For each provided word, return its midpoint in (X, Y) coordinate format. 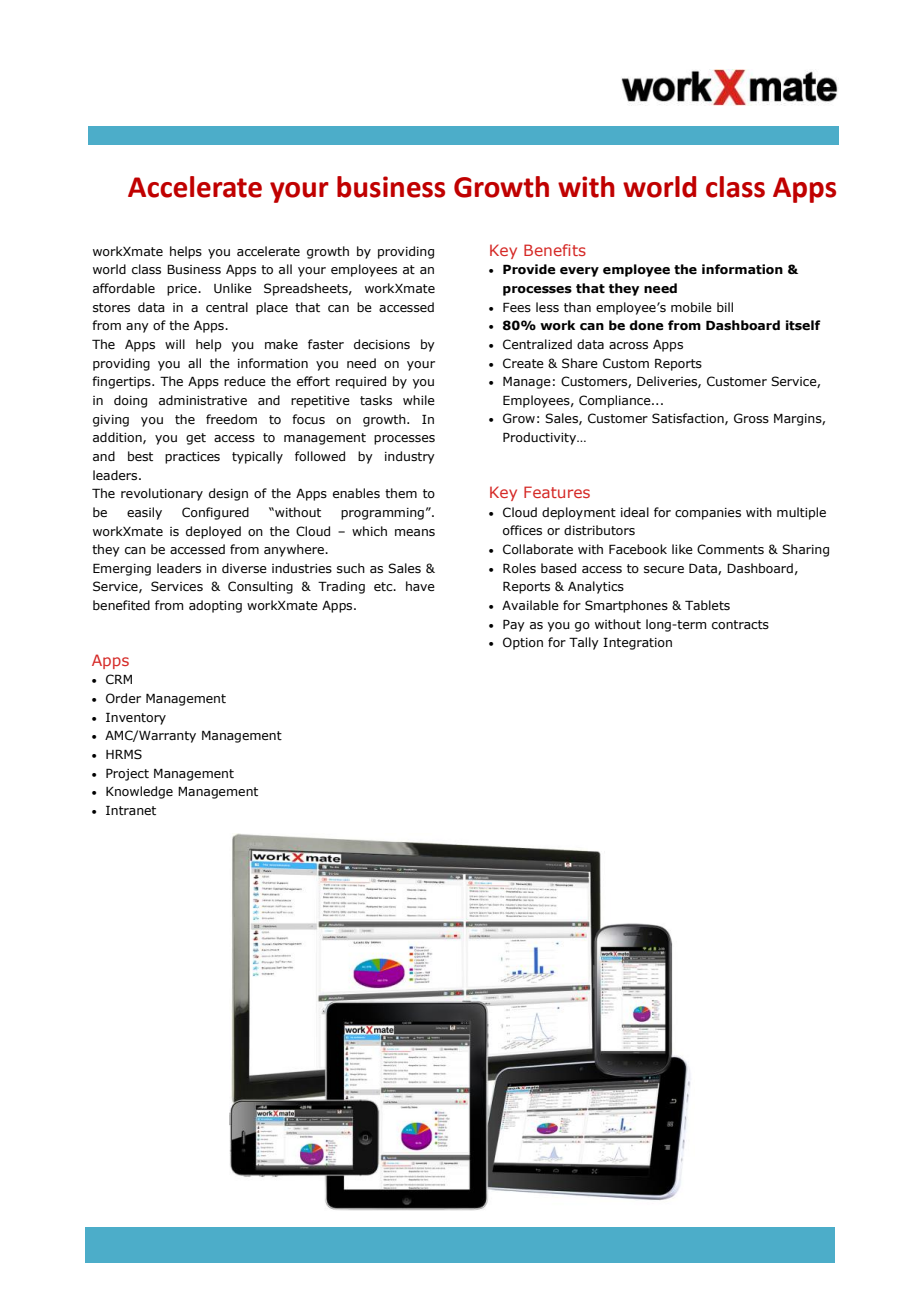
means (415, 532)
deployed (213, 532)
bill (725, 307)
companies (708, 514)
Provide (529, 269)
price (183, 290)
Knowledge (139, 792)
